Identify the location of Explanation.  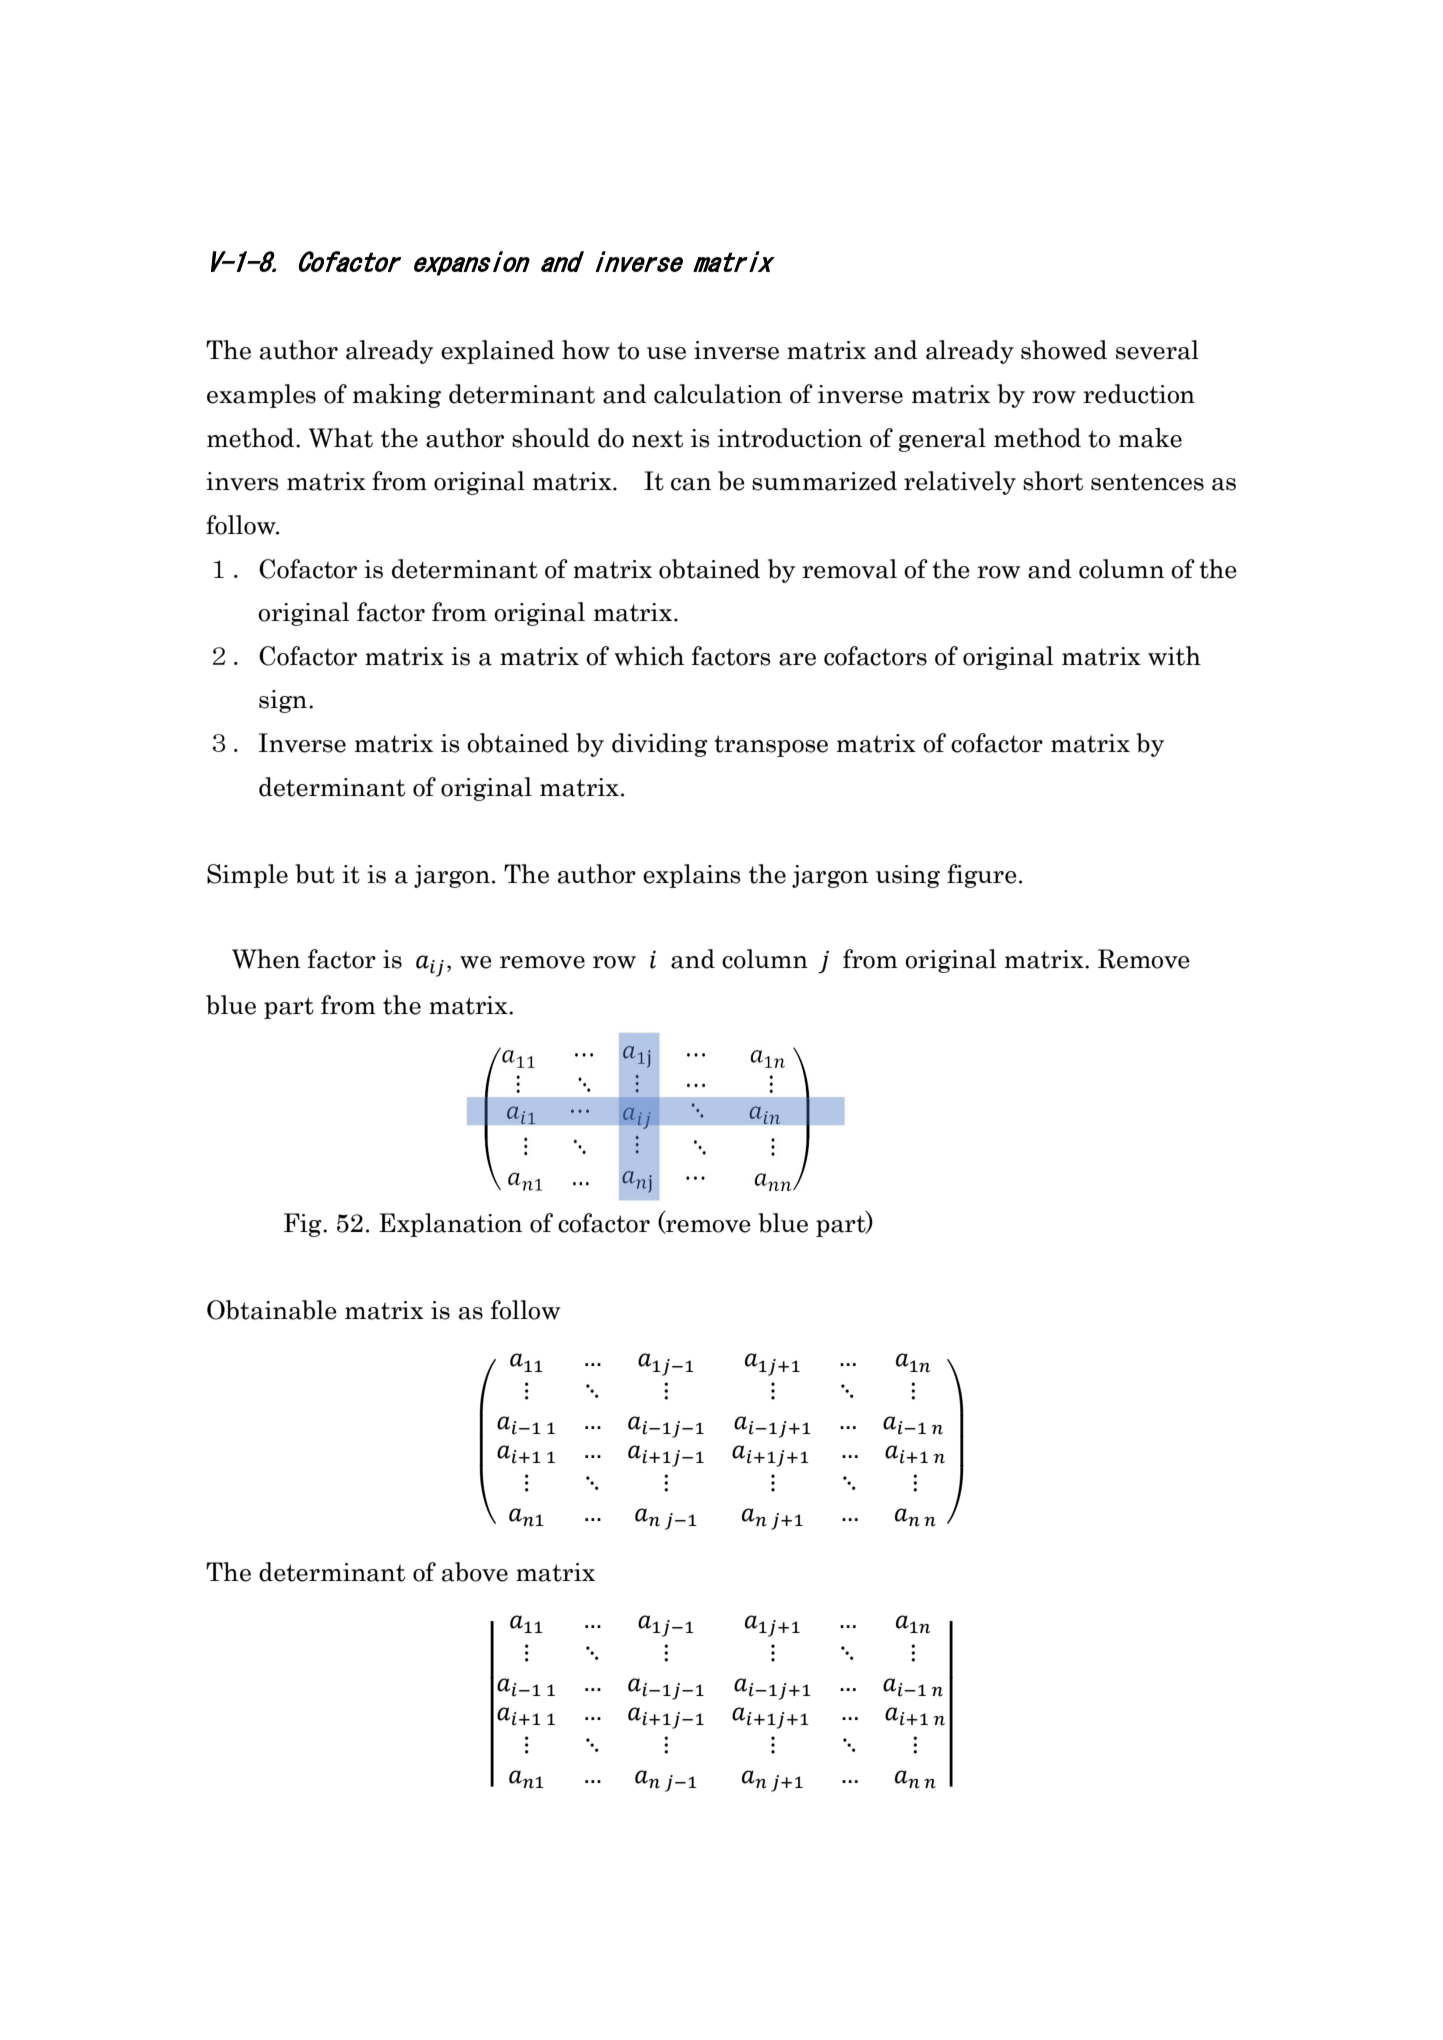
(450, 1225).
